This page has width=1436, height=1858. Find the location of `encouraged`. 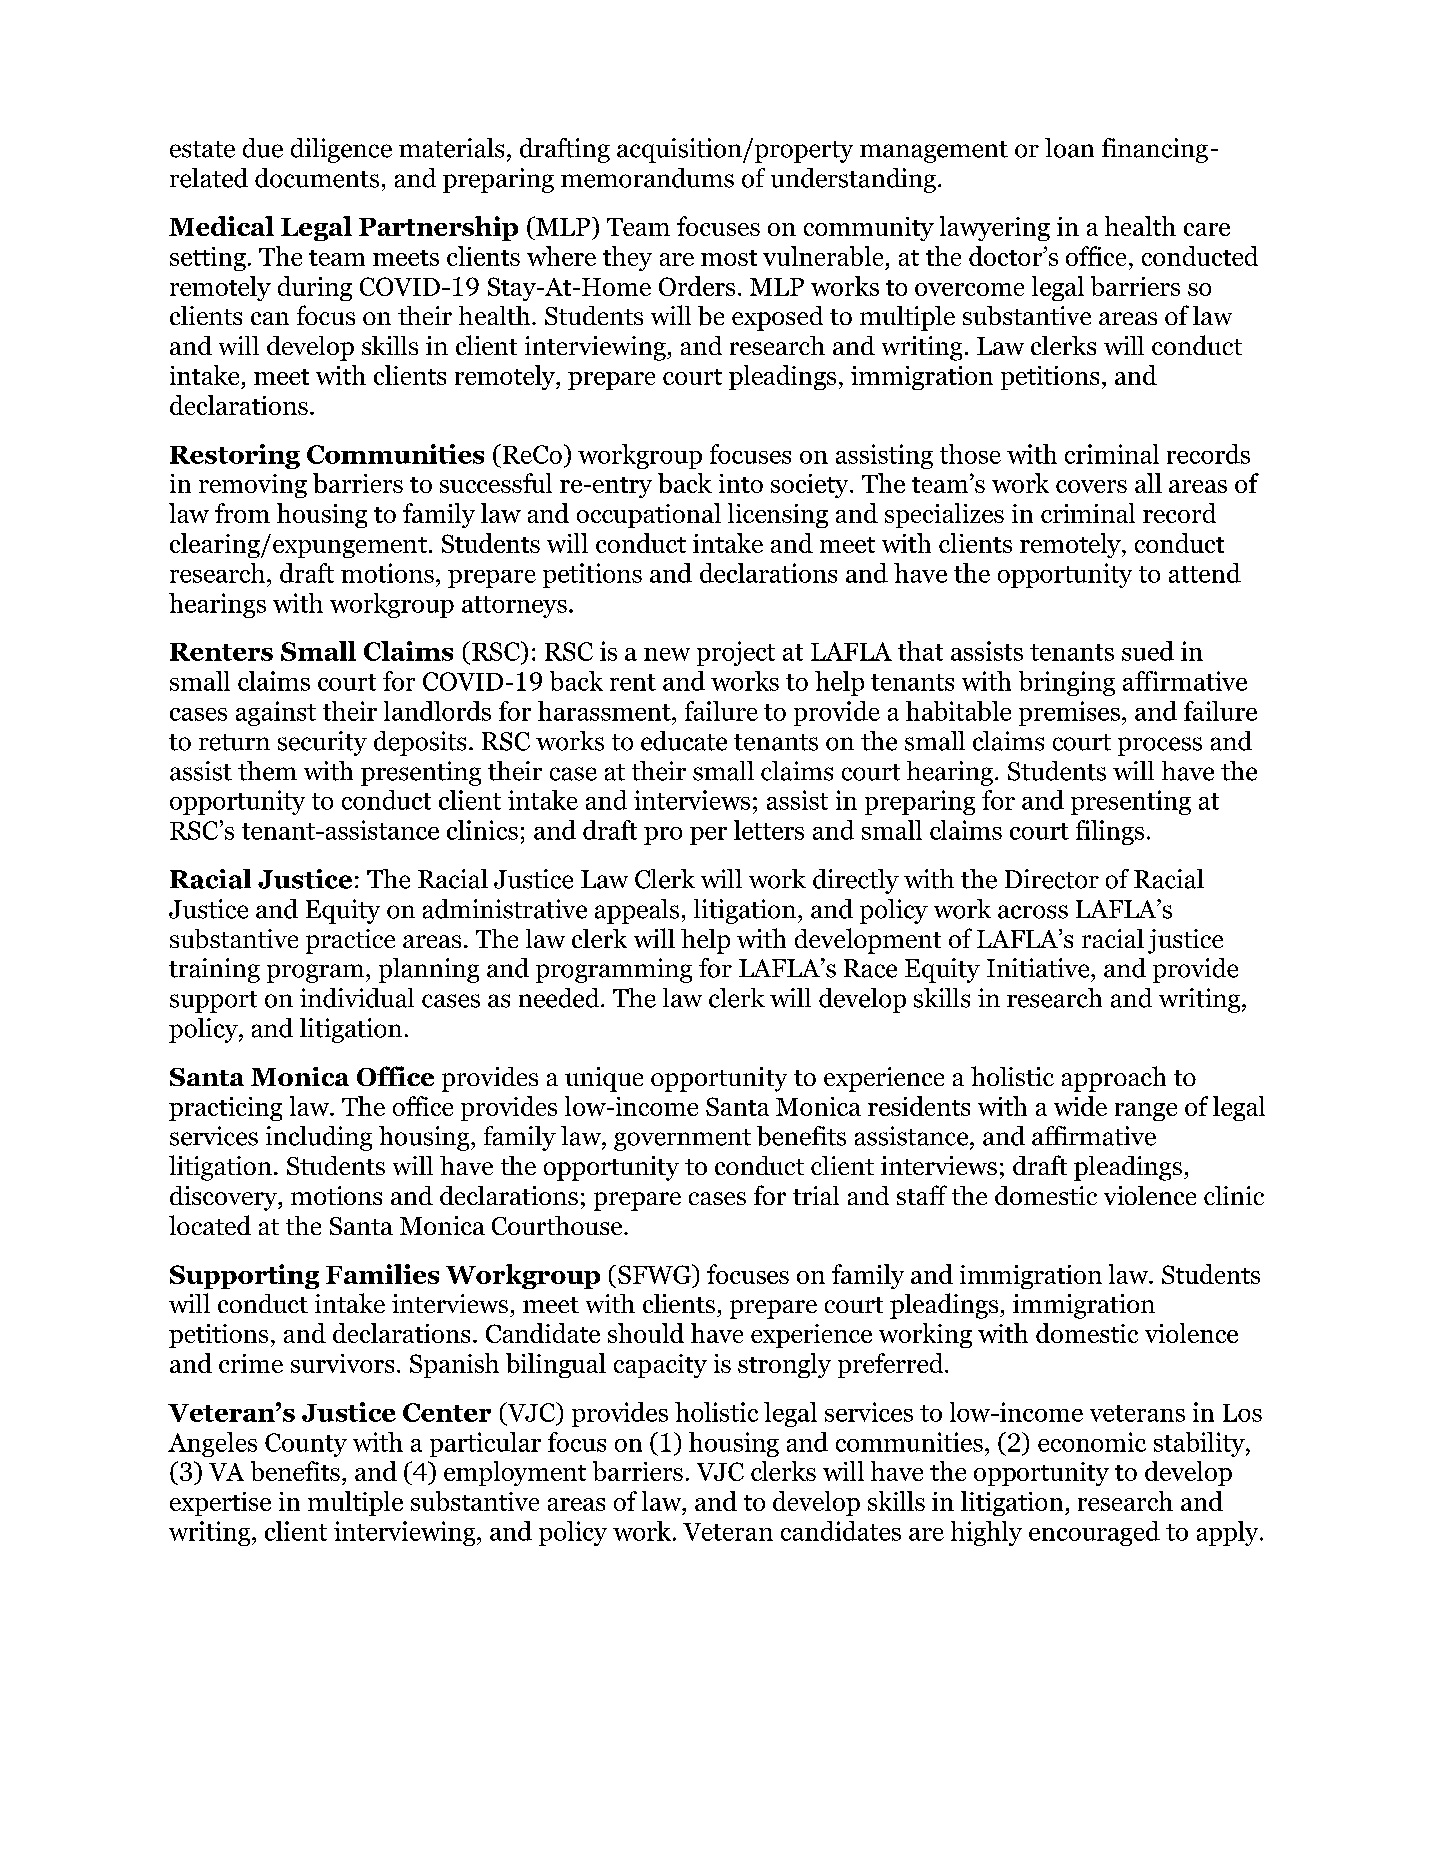

encouraged is located at coordinates (1094, 1533).
